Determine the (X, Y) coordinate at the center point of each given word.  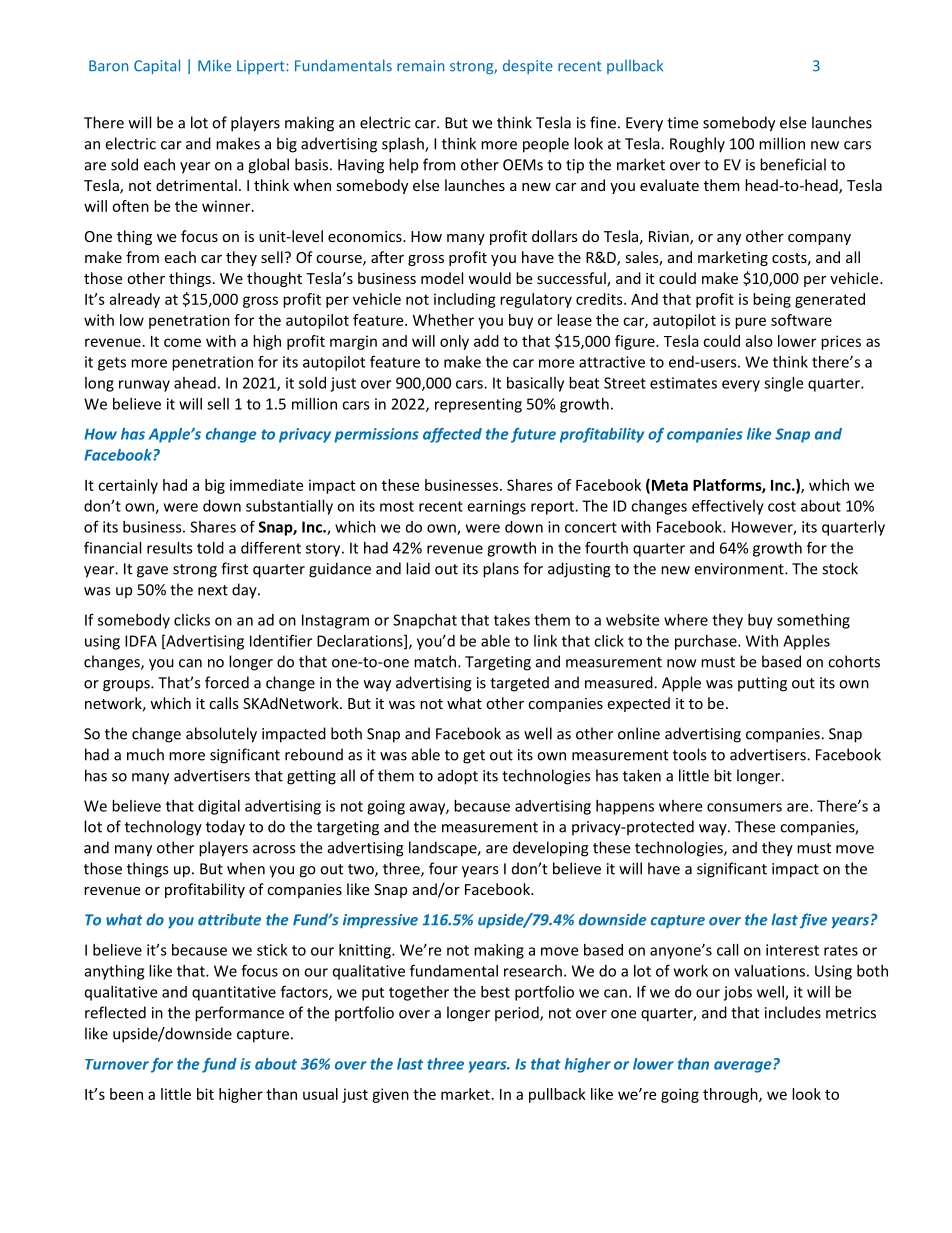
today (225, 828)
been (126, 1094)
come (182, 342)
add (486, 341)
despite (528, 67)
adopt (458, 777)
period (518, 1014)
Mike (214, 65)
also (759, 341)
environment (740, 569)
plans (501, 570)
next (213, 590)
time (682, 123)
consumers (744, 807)
